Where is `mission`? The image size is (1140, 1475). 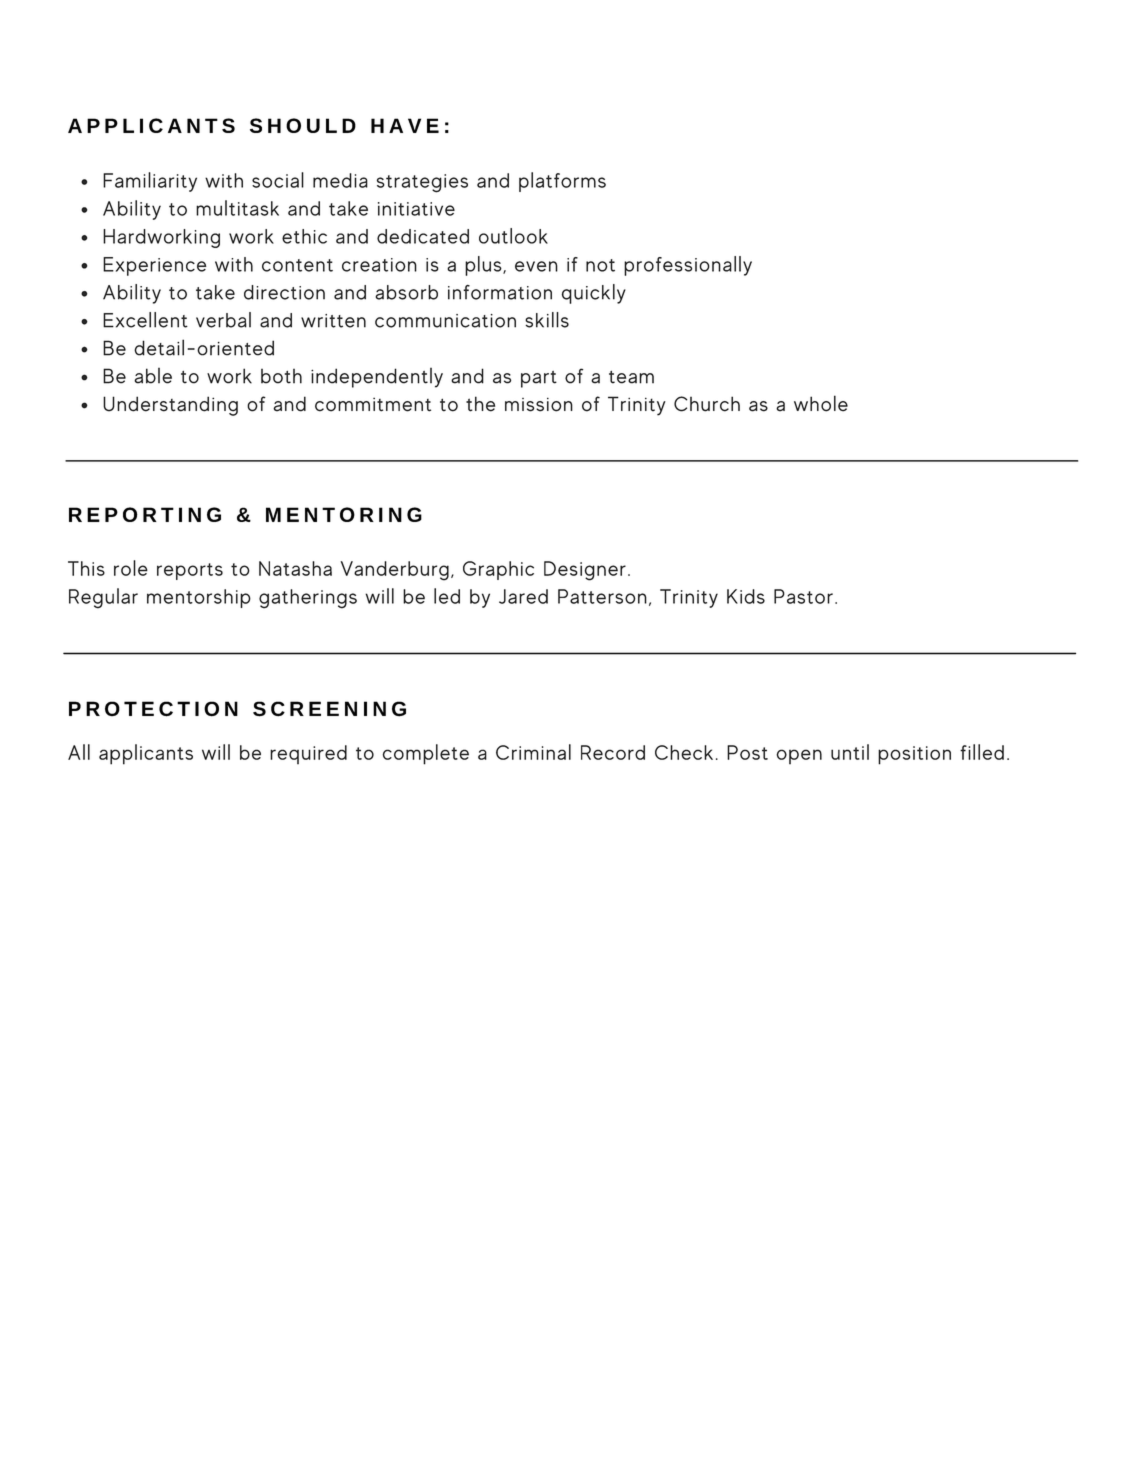
mission is located at coordinates (539, 405).
